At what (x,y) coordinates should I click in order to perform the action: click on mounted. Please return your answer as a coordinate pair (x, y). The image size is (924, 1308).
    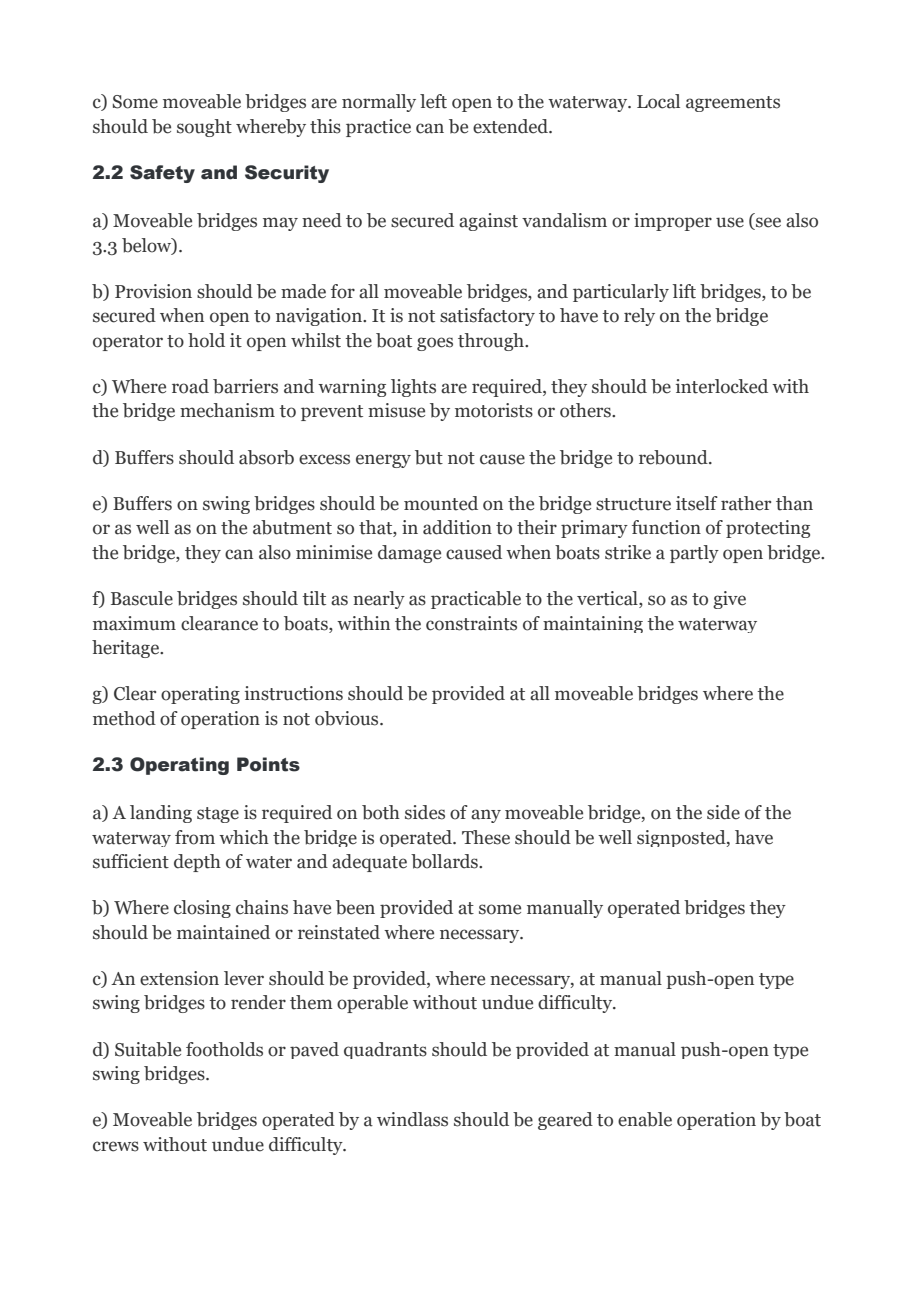
    Looking at the image, I should click on (441, 503).
